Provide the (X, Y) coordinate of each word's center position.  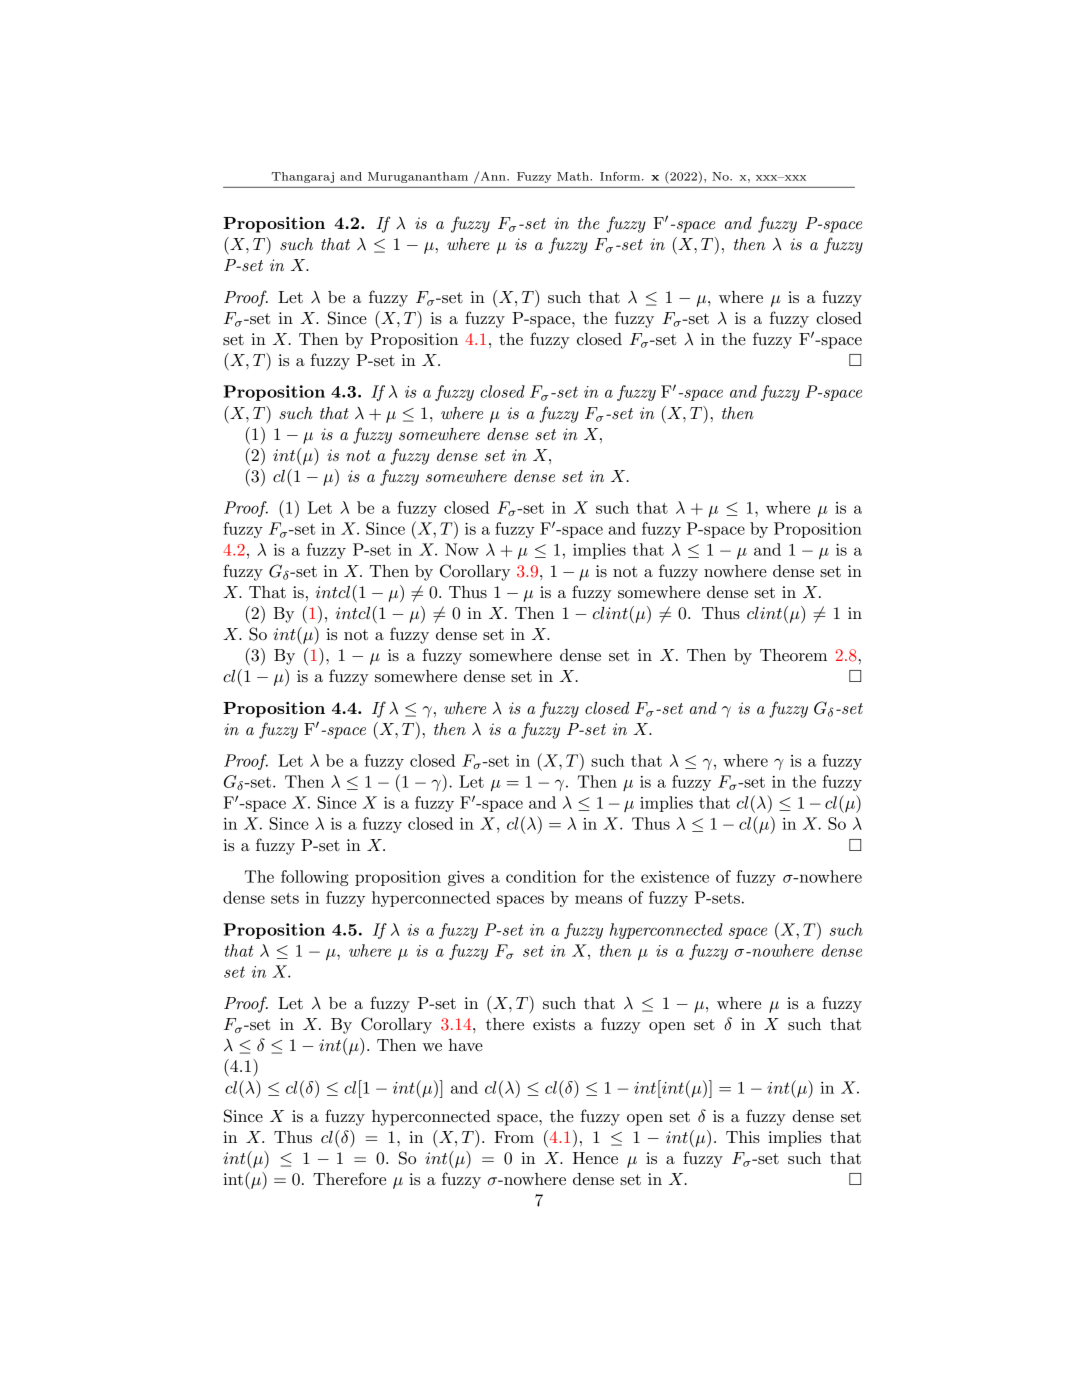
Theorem (793, 655)
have (466, 1045)
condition (541, 876)
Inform (621, 176)
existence (675, 877)
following (315, 878)
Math (574, 176)
